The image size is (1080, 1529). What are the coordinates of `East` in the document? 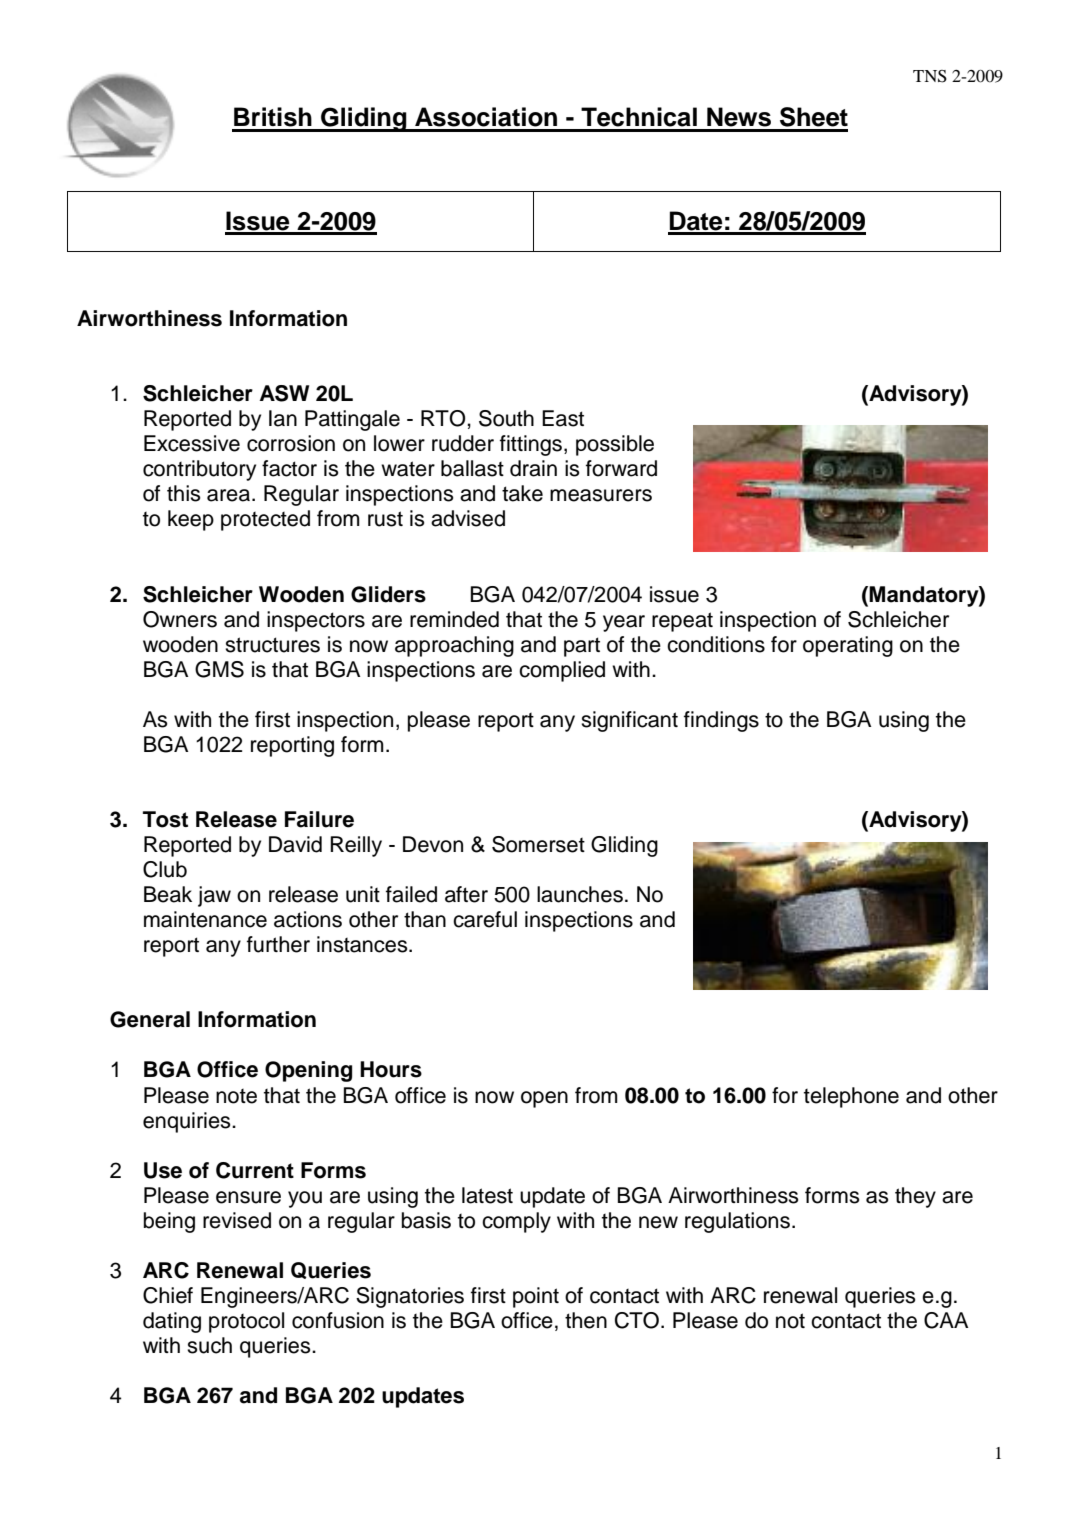 It's located at (563, 418).
